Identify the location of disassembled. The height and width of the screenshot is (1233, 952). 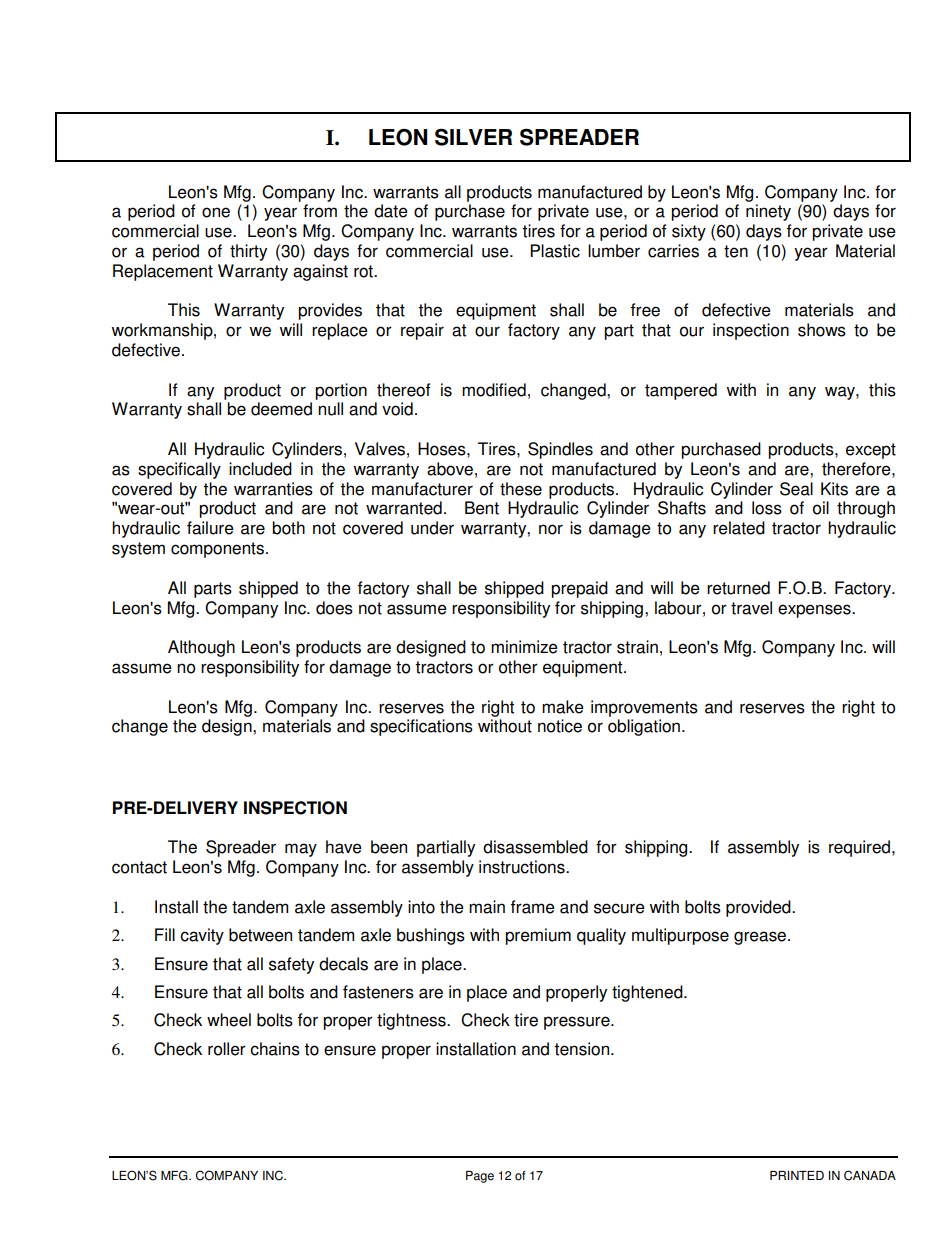
(535, 847).
